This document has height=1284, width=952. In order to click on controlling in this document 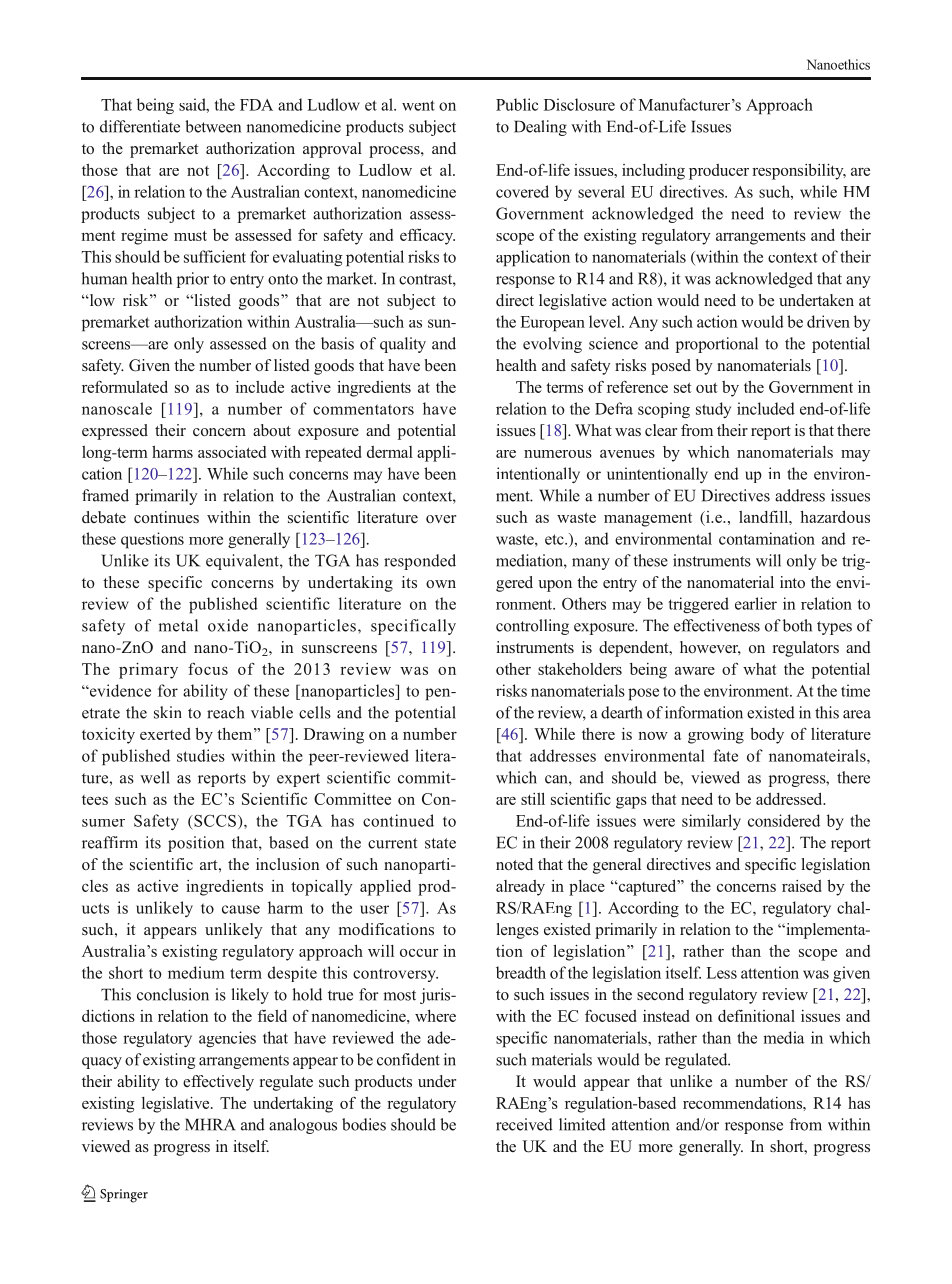, I will do `click(532, 627)`.
